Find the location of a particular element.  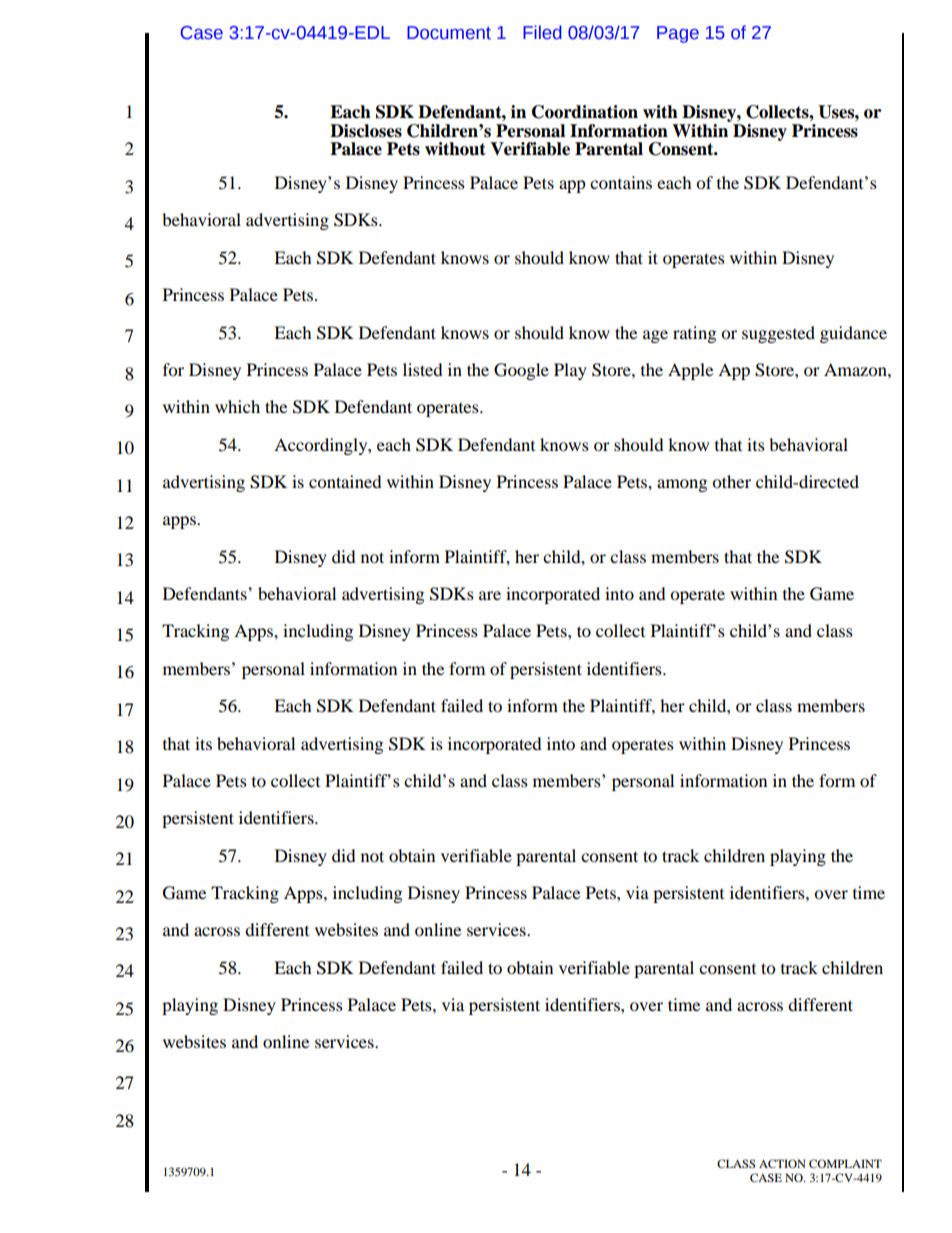

Page is located at coordinates (678, 34).
